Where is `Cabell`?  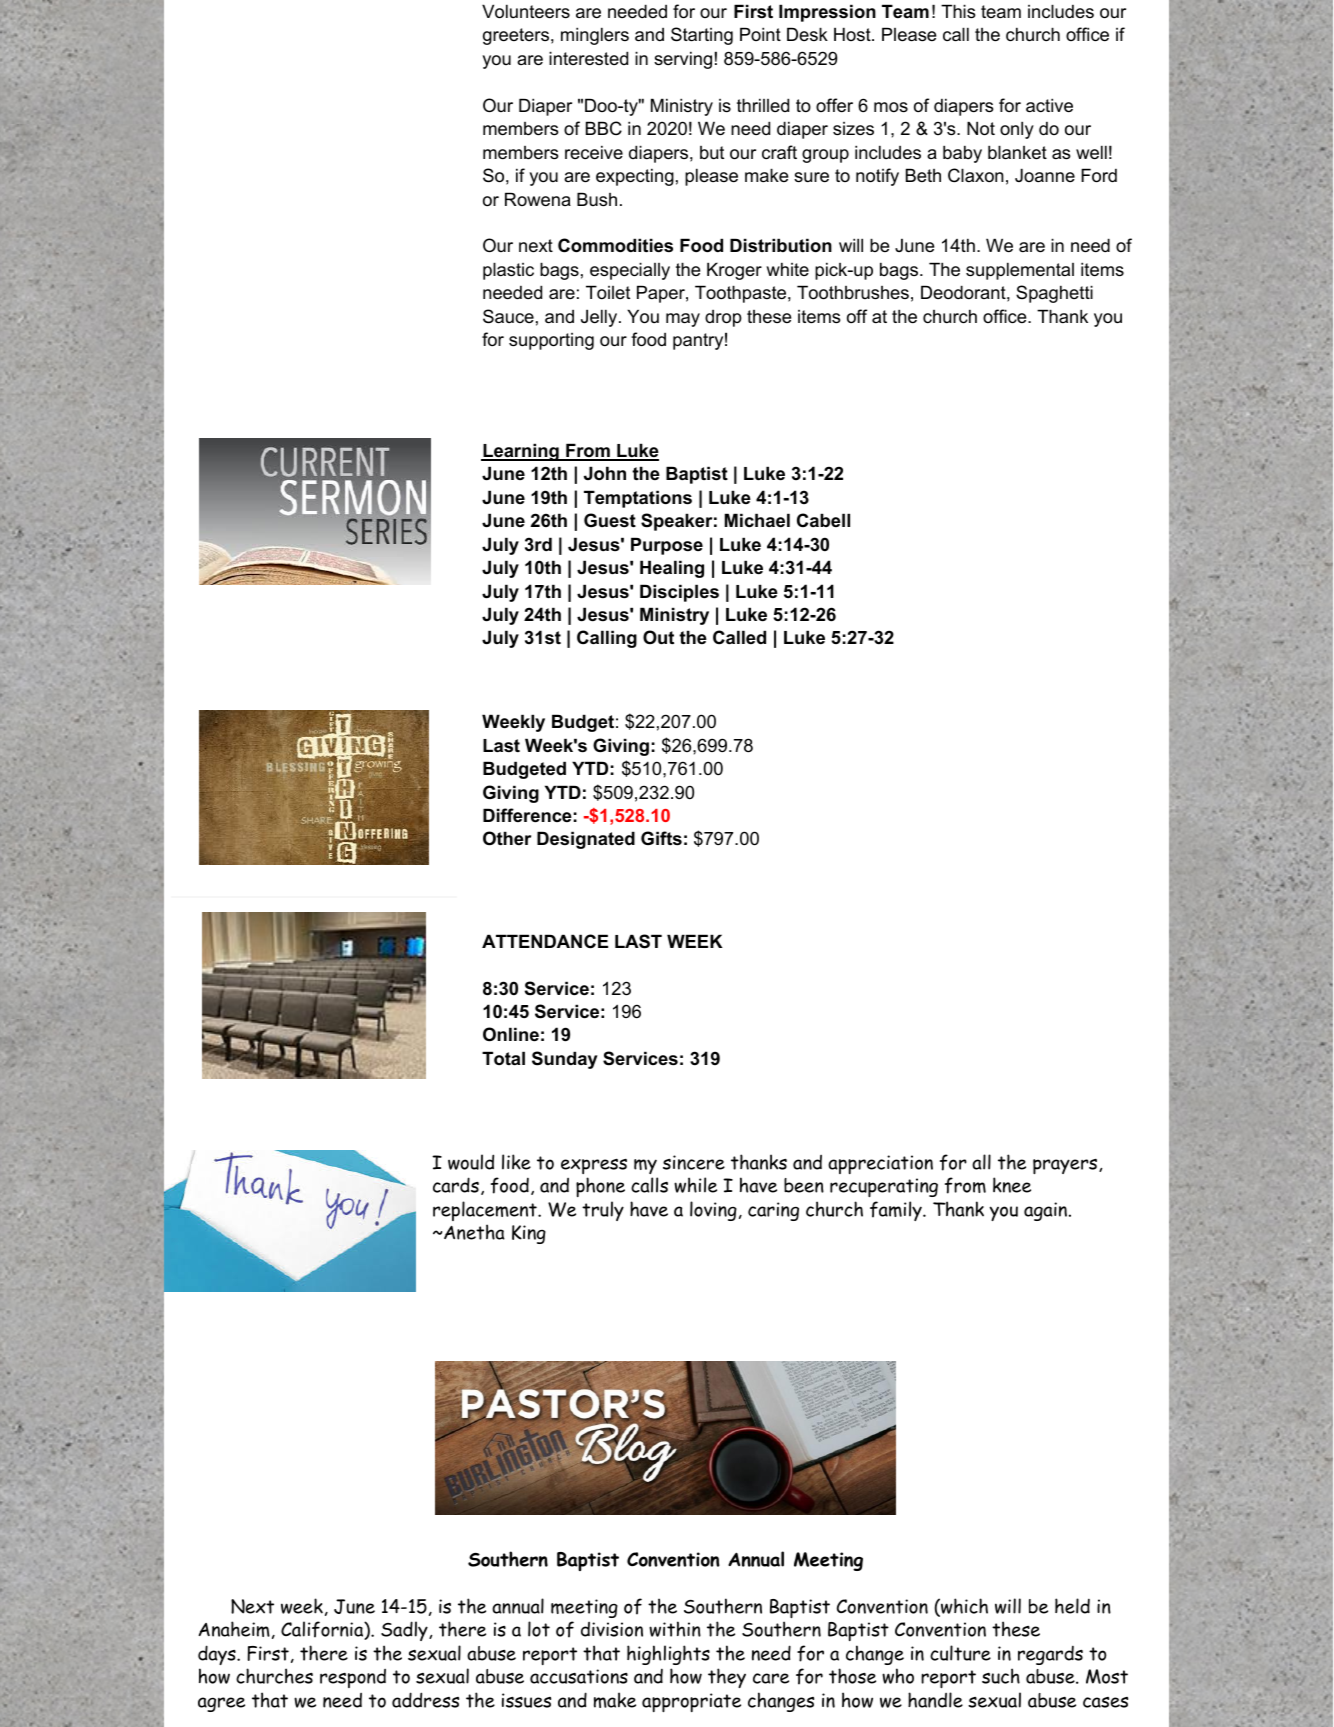 Cabell is located at coordinates (823, 520).
